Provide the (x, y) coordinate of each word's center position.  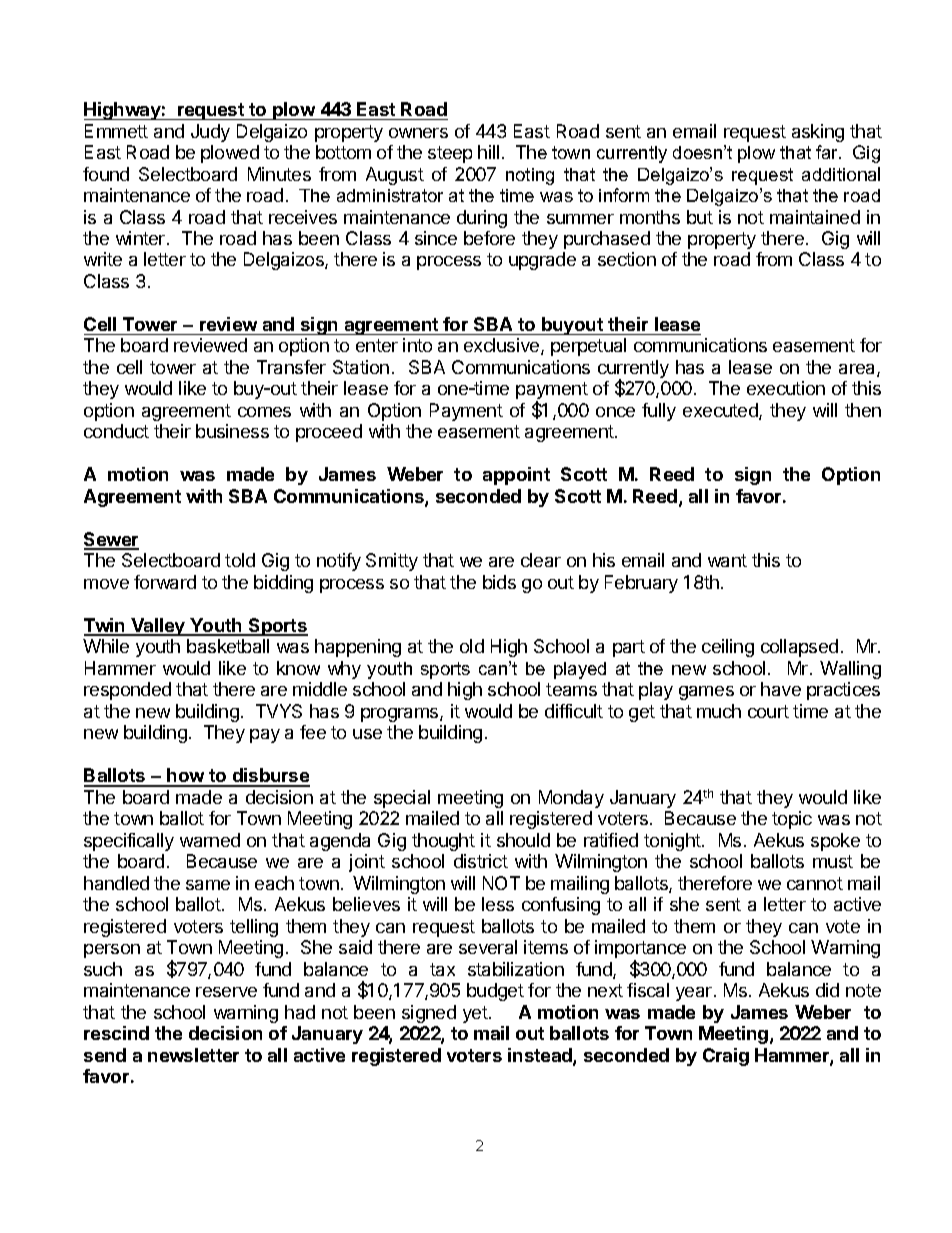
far (828, 152)
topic (792, 820)
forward (165, 582)
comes (264, 412)
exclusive (503, 346)
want (727, 560)
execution (786, 388)
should (523, 840)
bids (499, 582)
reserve (226, 992)
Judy (210, 133)
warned (210, 840)
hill (488, 152)
